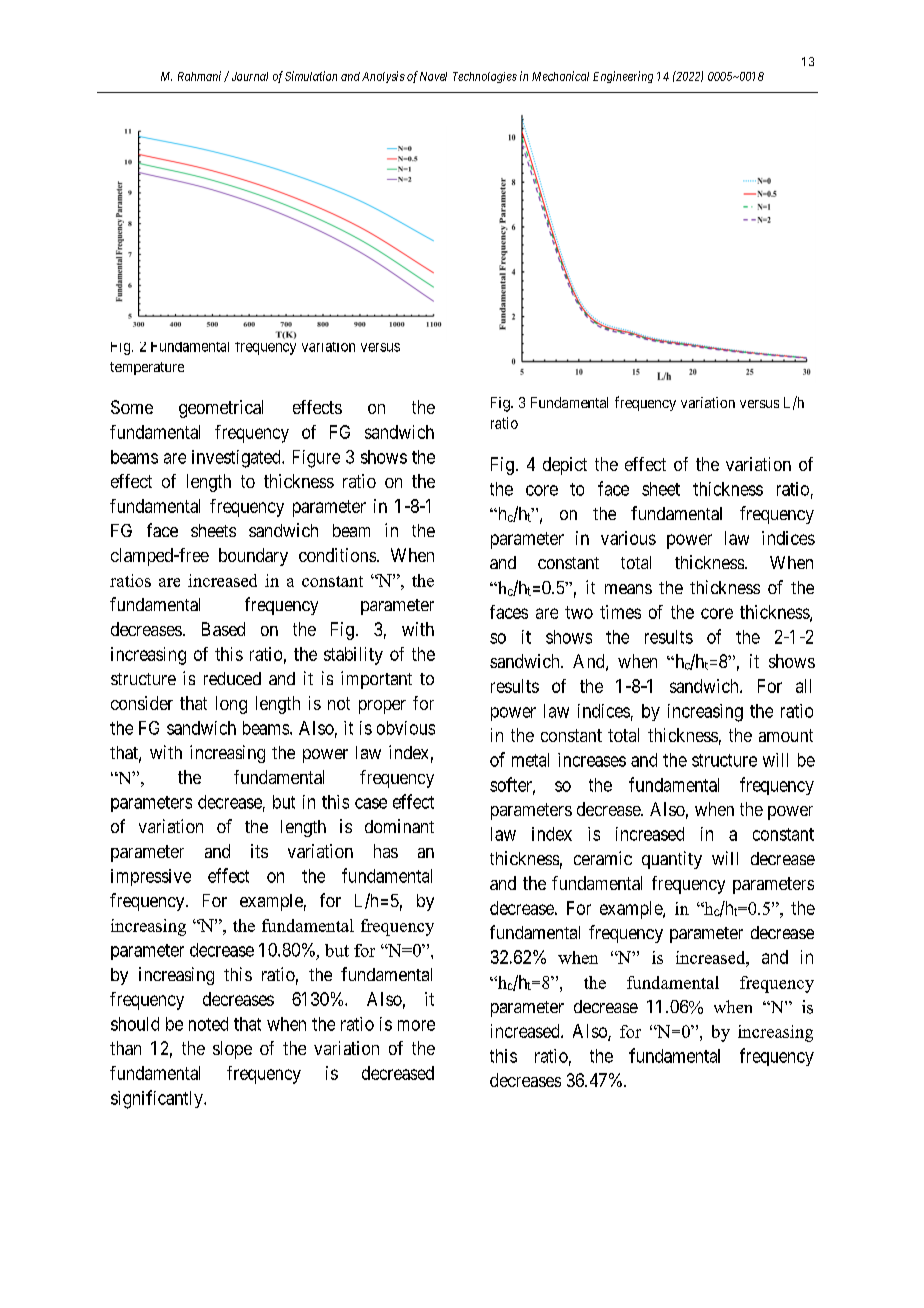 Image resolution: width=924 pixels, height=1308 pixels. I want to click on slope, so click(232, 1050).
